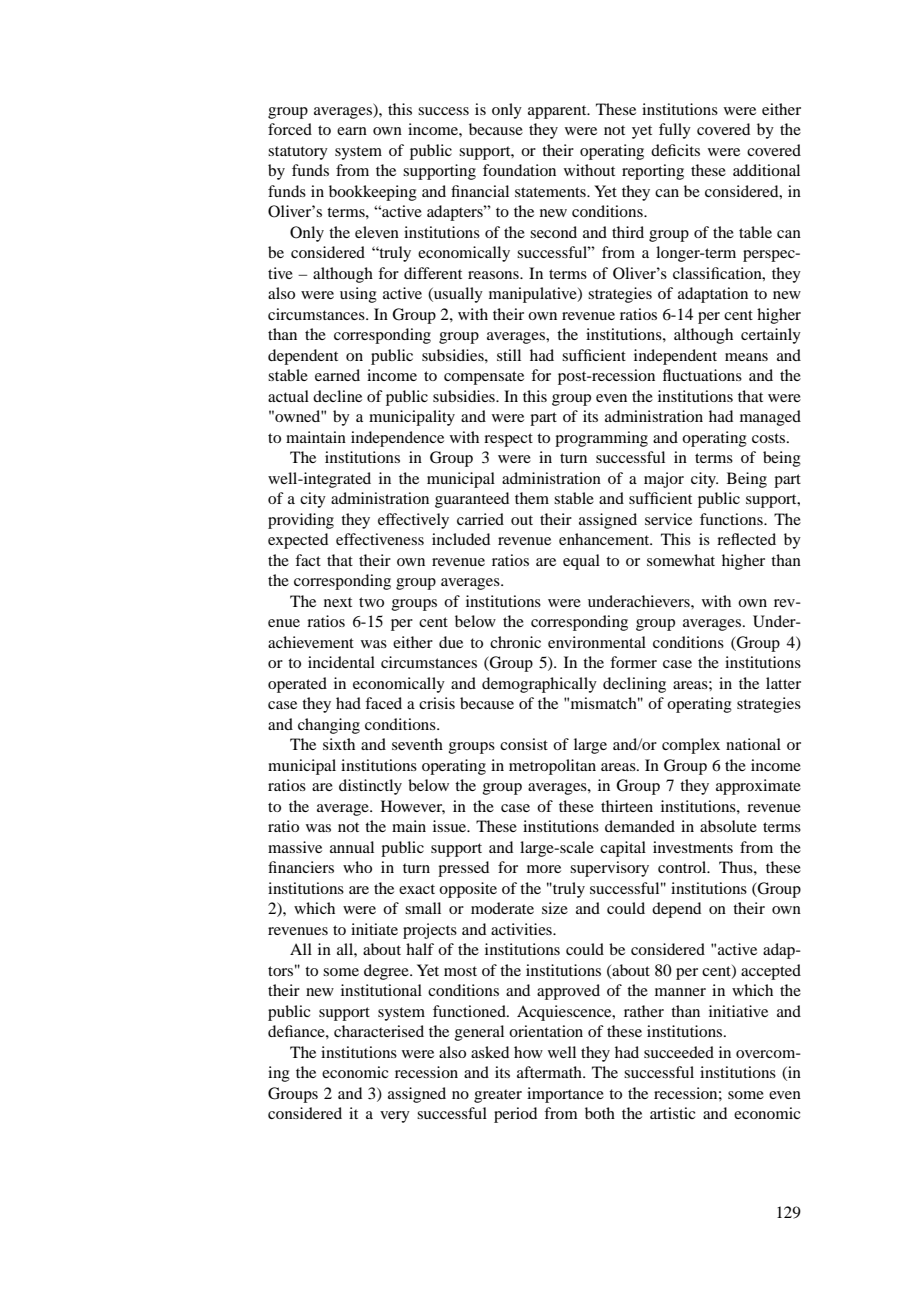  Describe the element at coordinates (338, 602) in the screenshot. I see `next` at that location.
